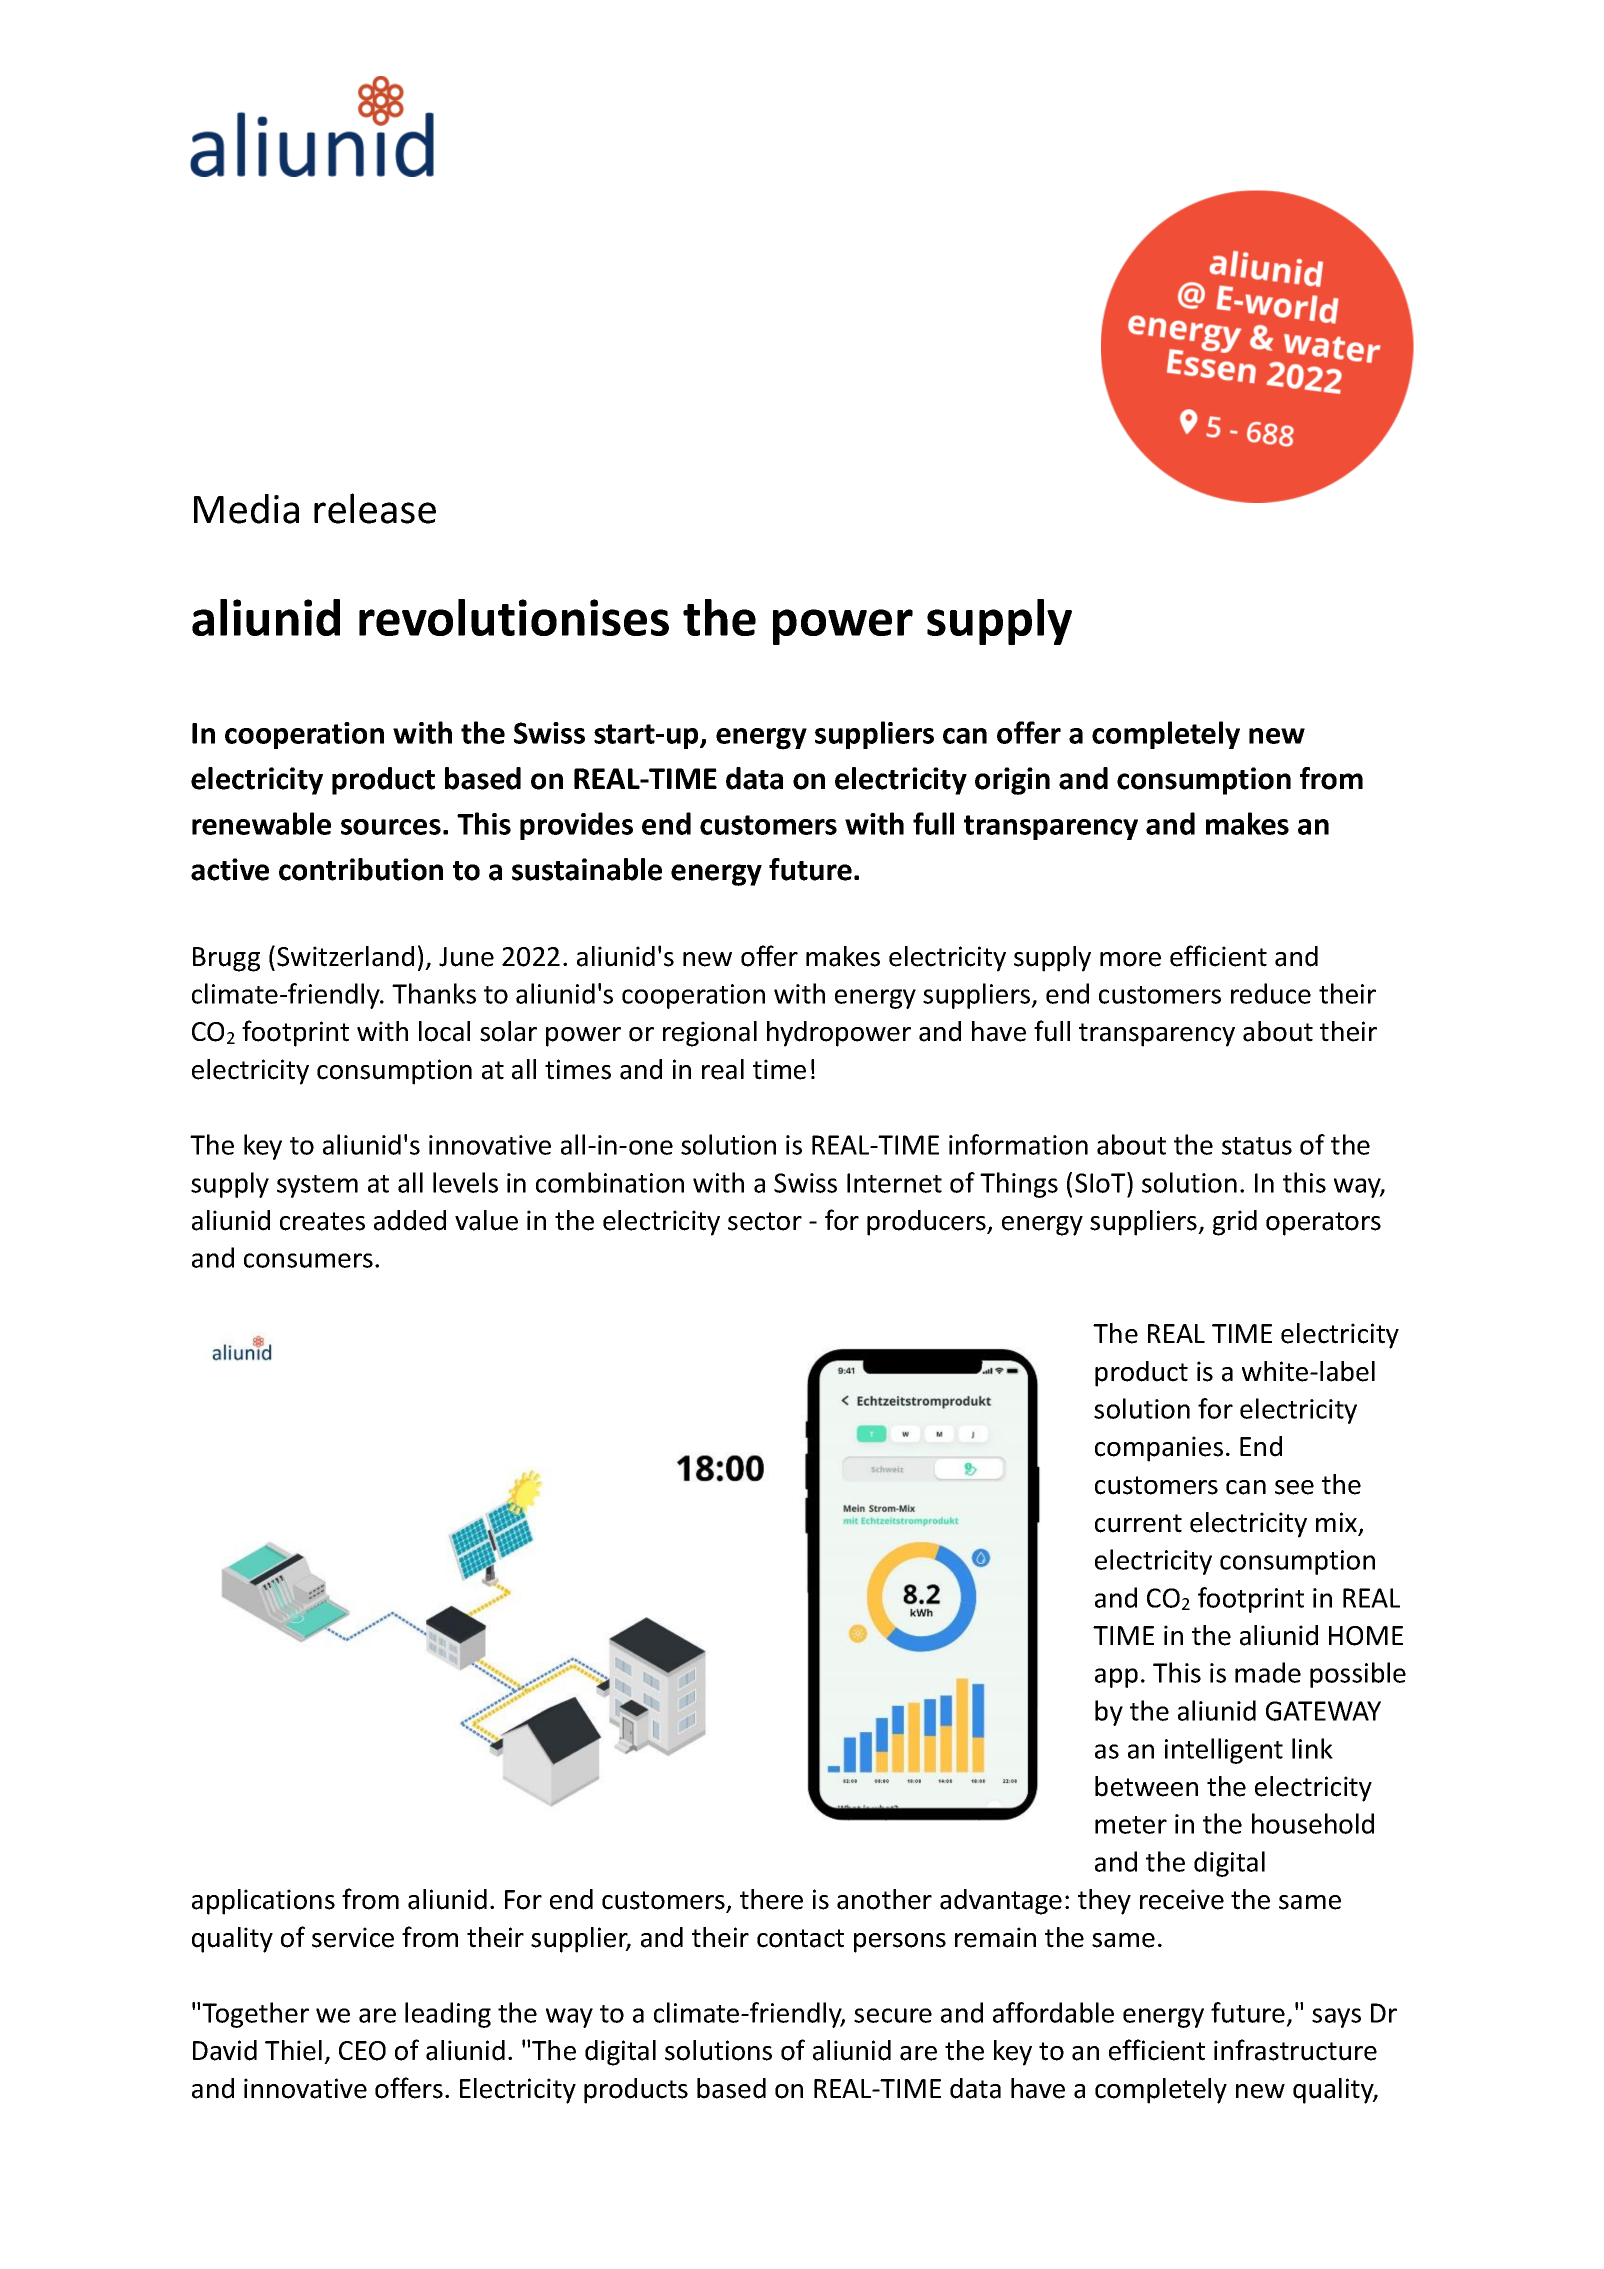  Describe the element at coordinates (375, 508) in the image. I see `release` at that location.
